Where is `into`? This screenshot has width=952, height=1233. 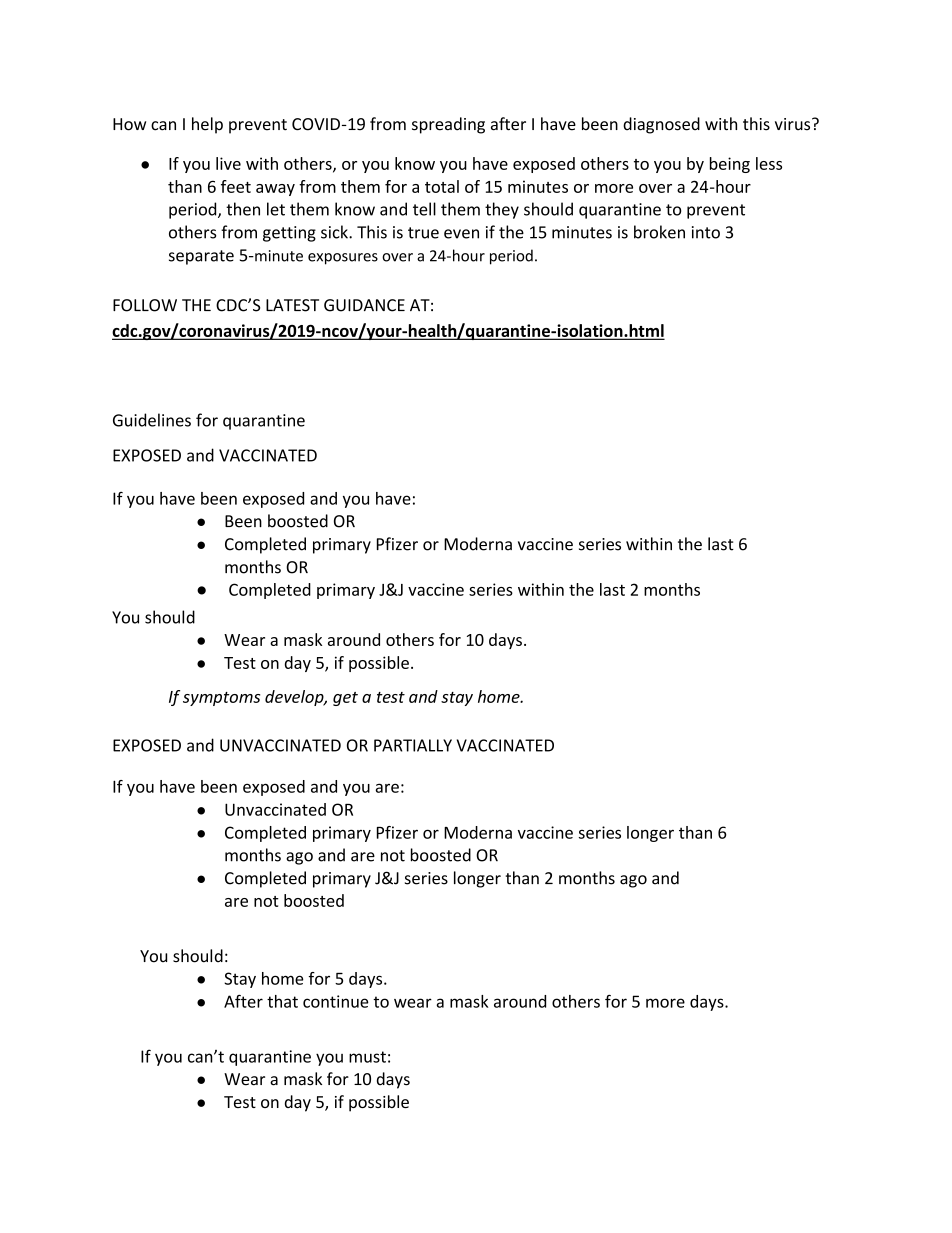 into is located at coordinates (706, 232).
